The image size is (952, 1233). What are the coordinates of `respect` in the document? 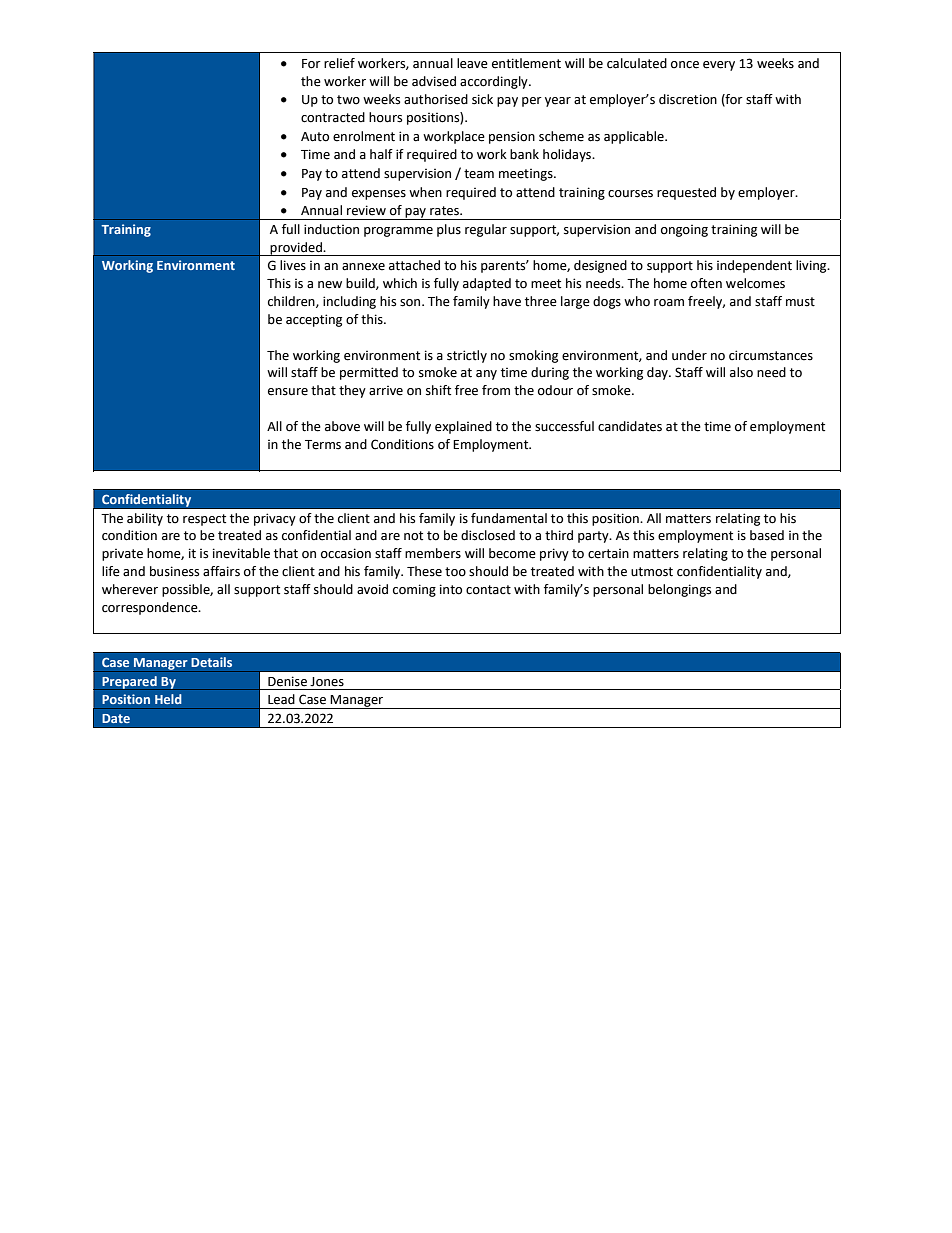 It's located at (204, 520).
